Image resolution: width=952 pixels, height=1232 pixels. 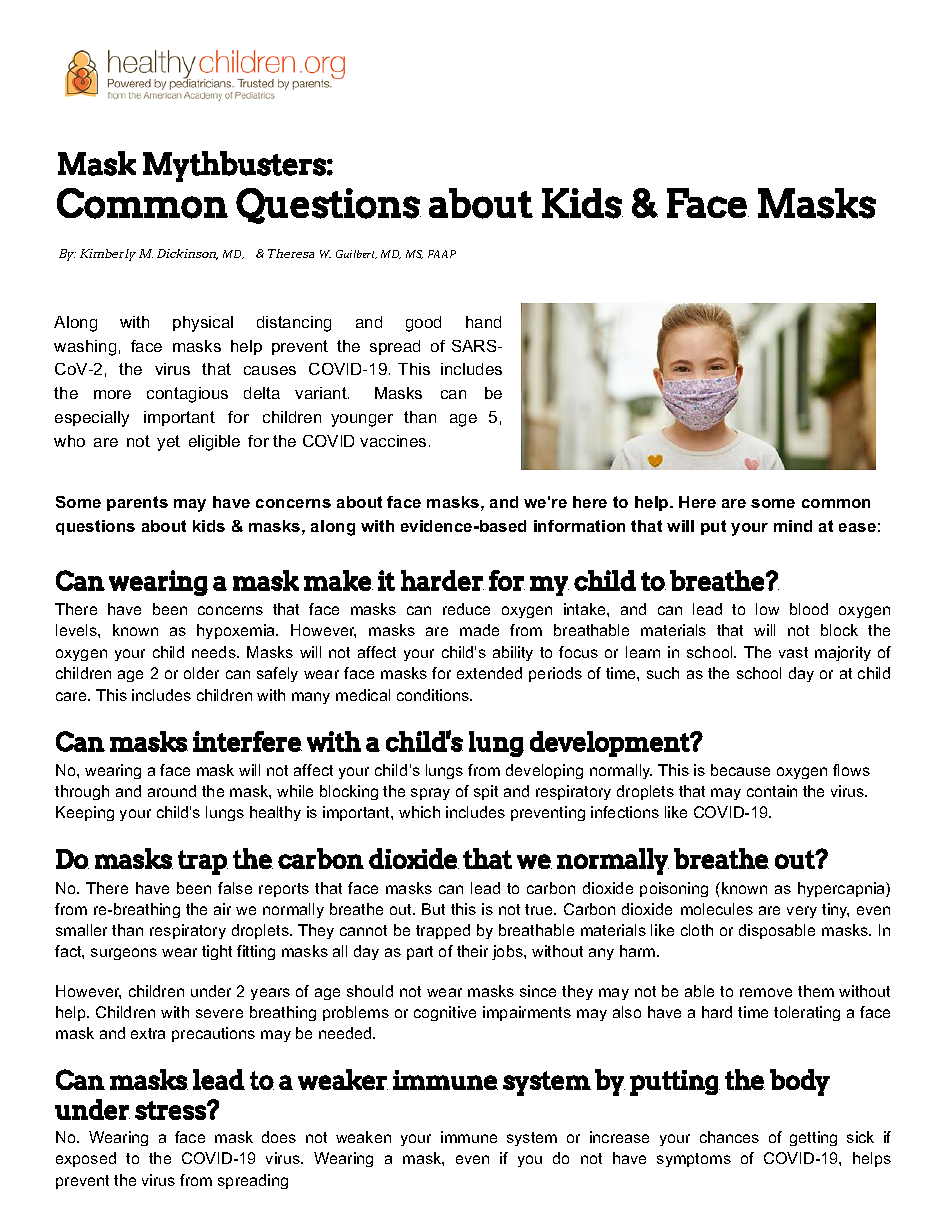 I want to click on hand, so click(x=483, y=322).
